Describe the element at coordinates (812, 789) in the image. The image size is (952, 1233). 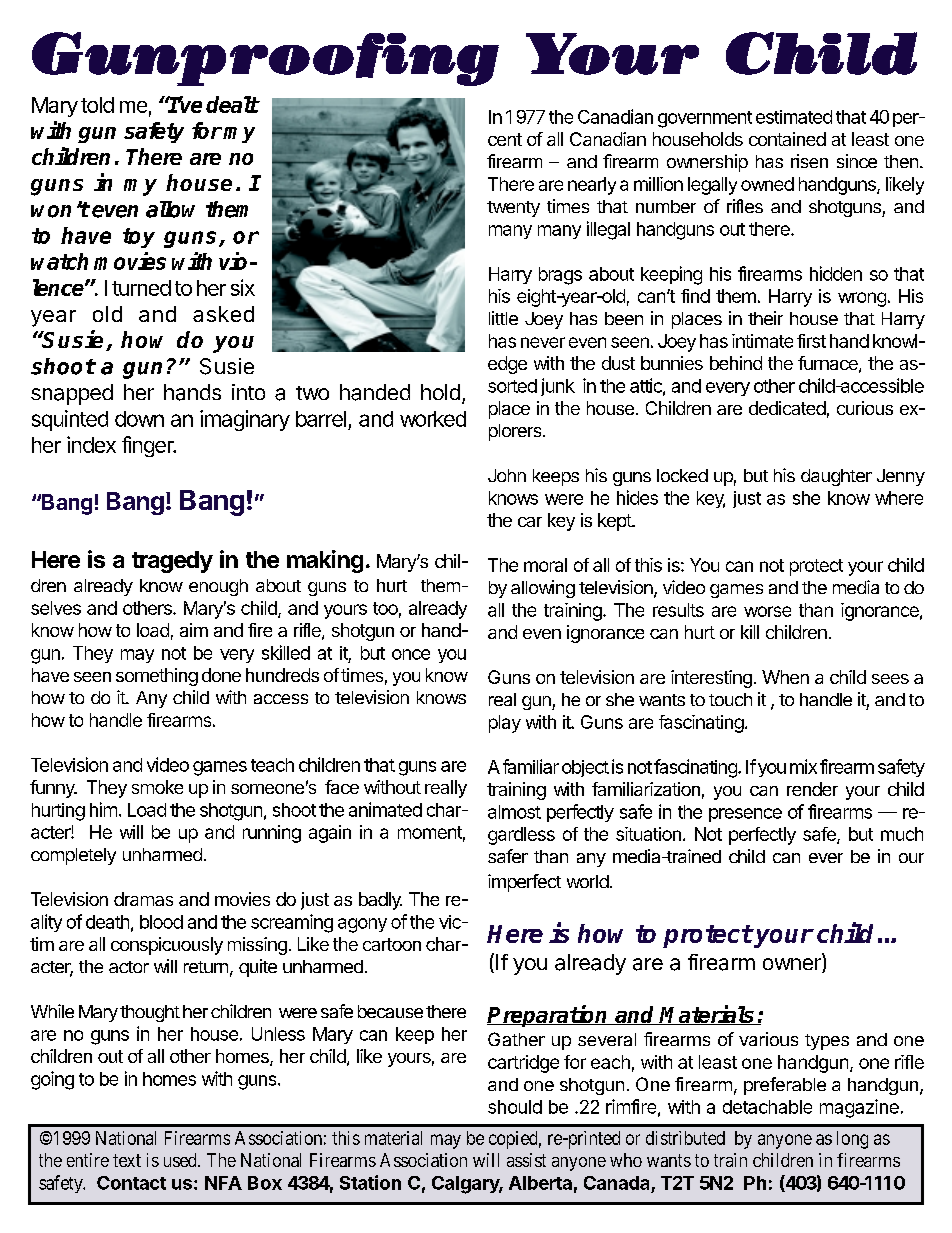
I see `render` at that location.
